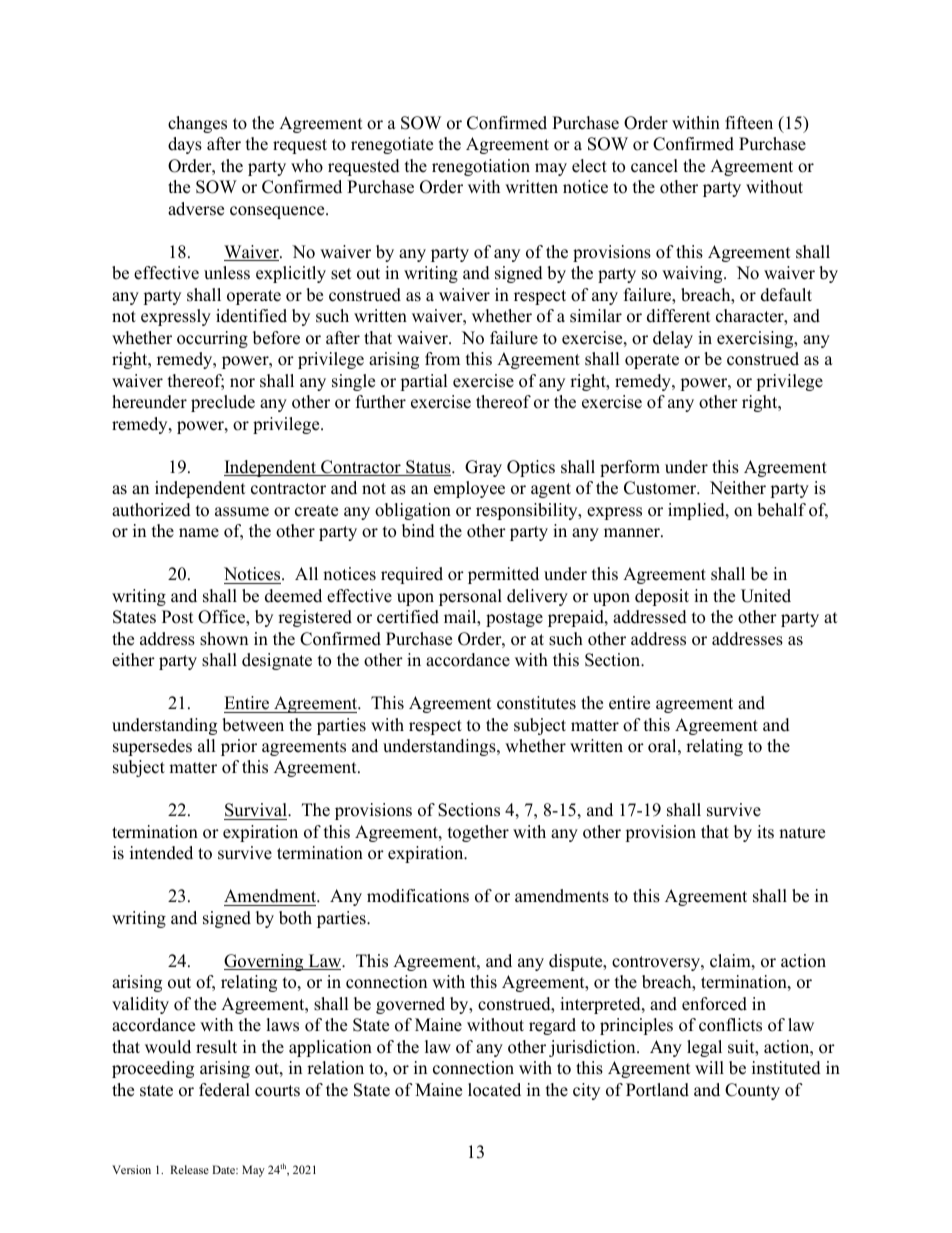  I want to click on employee, so click(469, 489).
